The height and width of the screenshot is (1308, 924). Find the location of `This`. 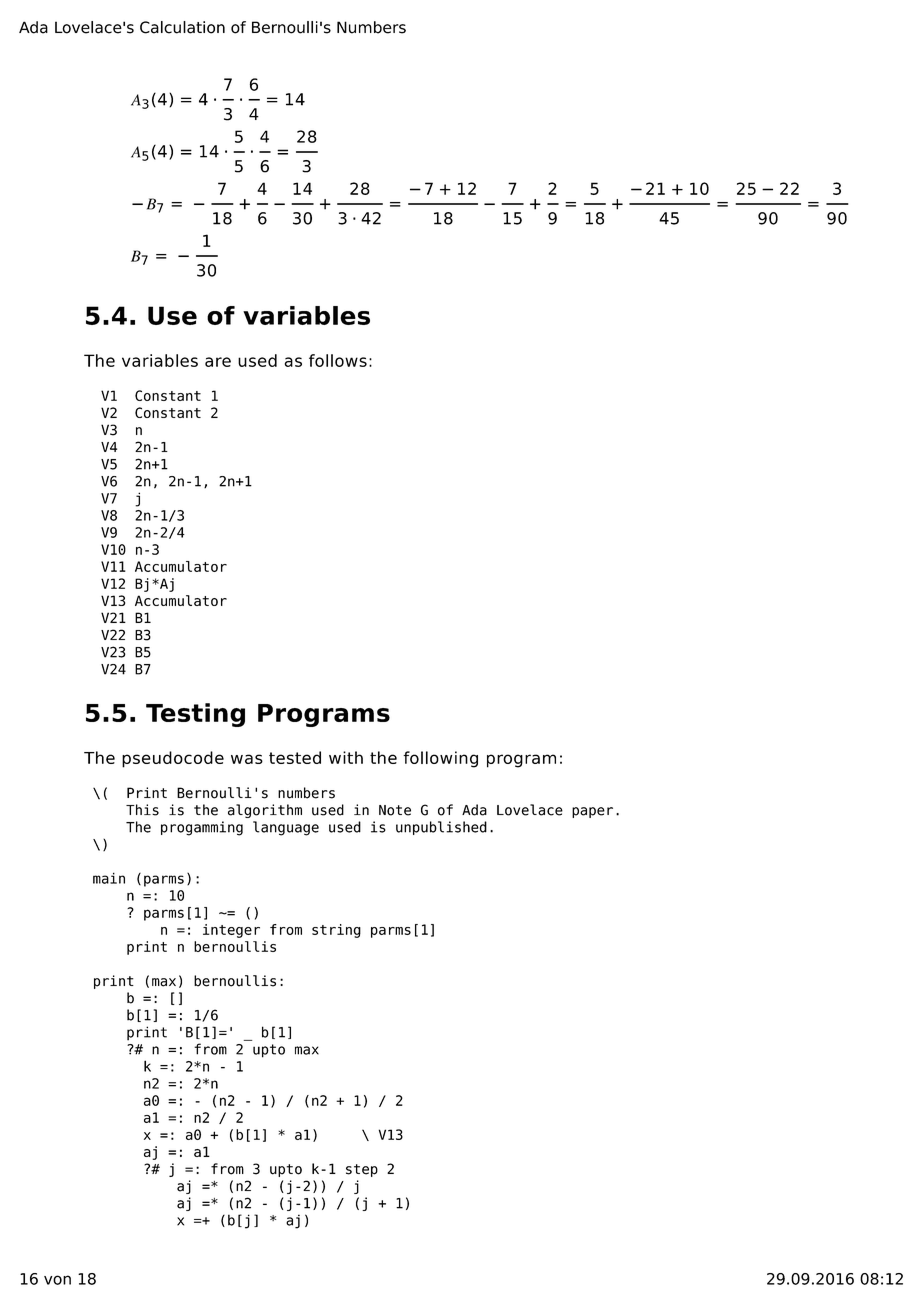

This is located at coordinates (142, 810).
